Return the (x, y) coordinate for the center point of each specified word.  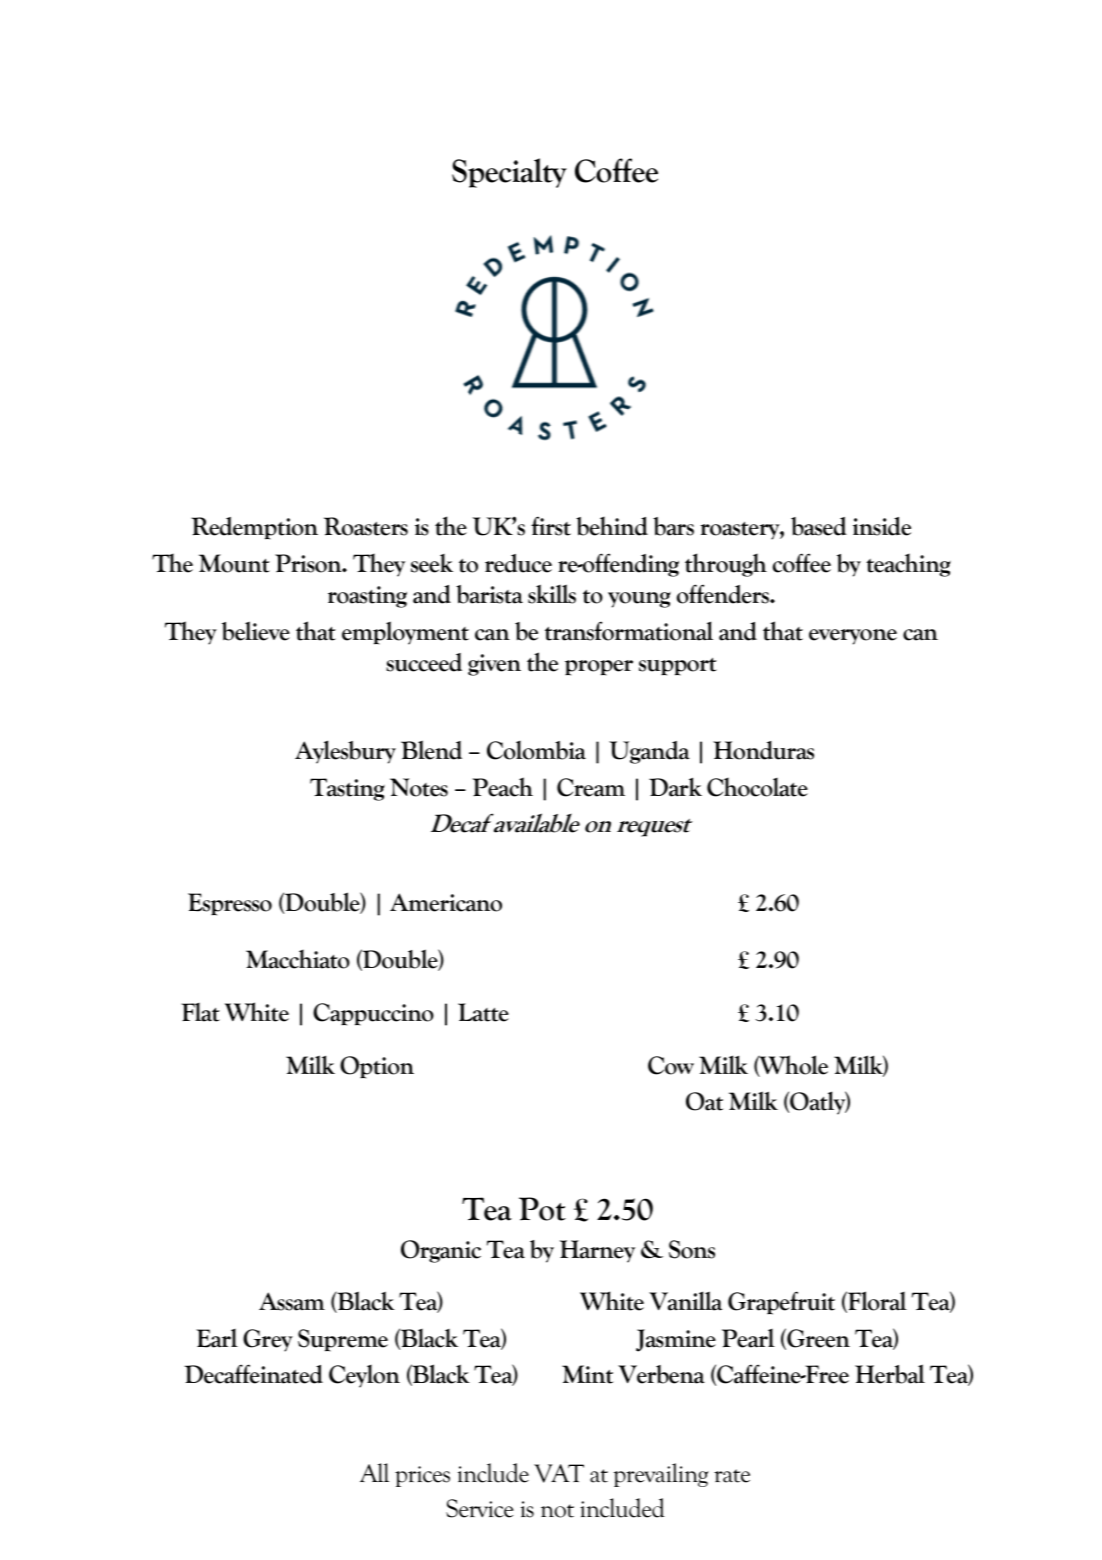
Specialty (509, 173)
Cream (591, 787)
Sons (692, 1249)
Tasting (347, 789)
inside (882, 526)
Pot (542, 1209)
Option (377, 1067)
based (819, 526)
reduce (518, 563)
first (551, 526)
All (374, 1472)
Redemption (254, 528)
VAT (559, 1473)
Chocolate (757, 787)
